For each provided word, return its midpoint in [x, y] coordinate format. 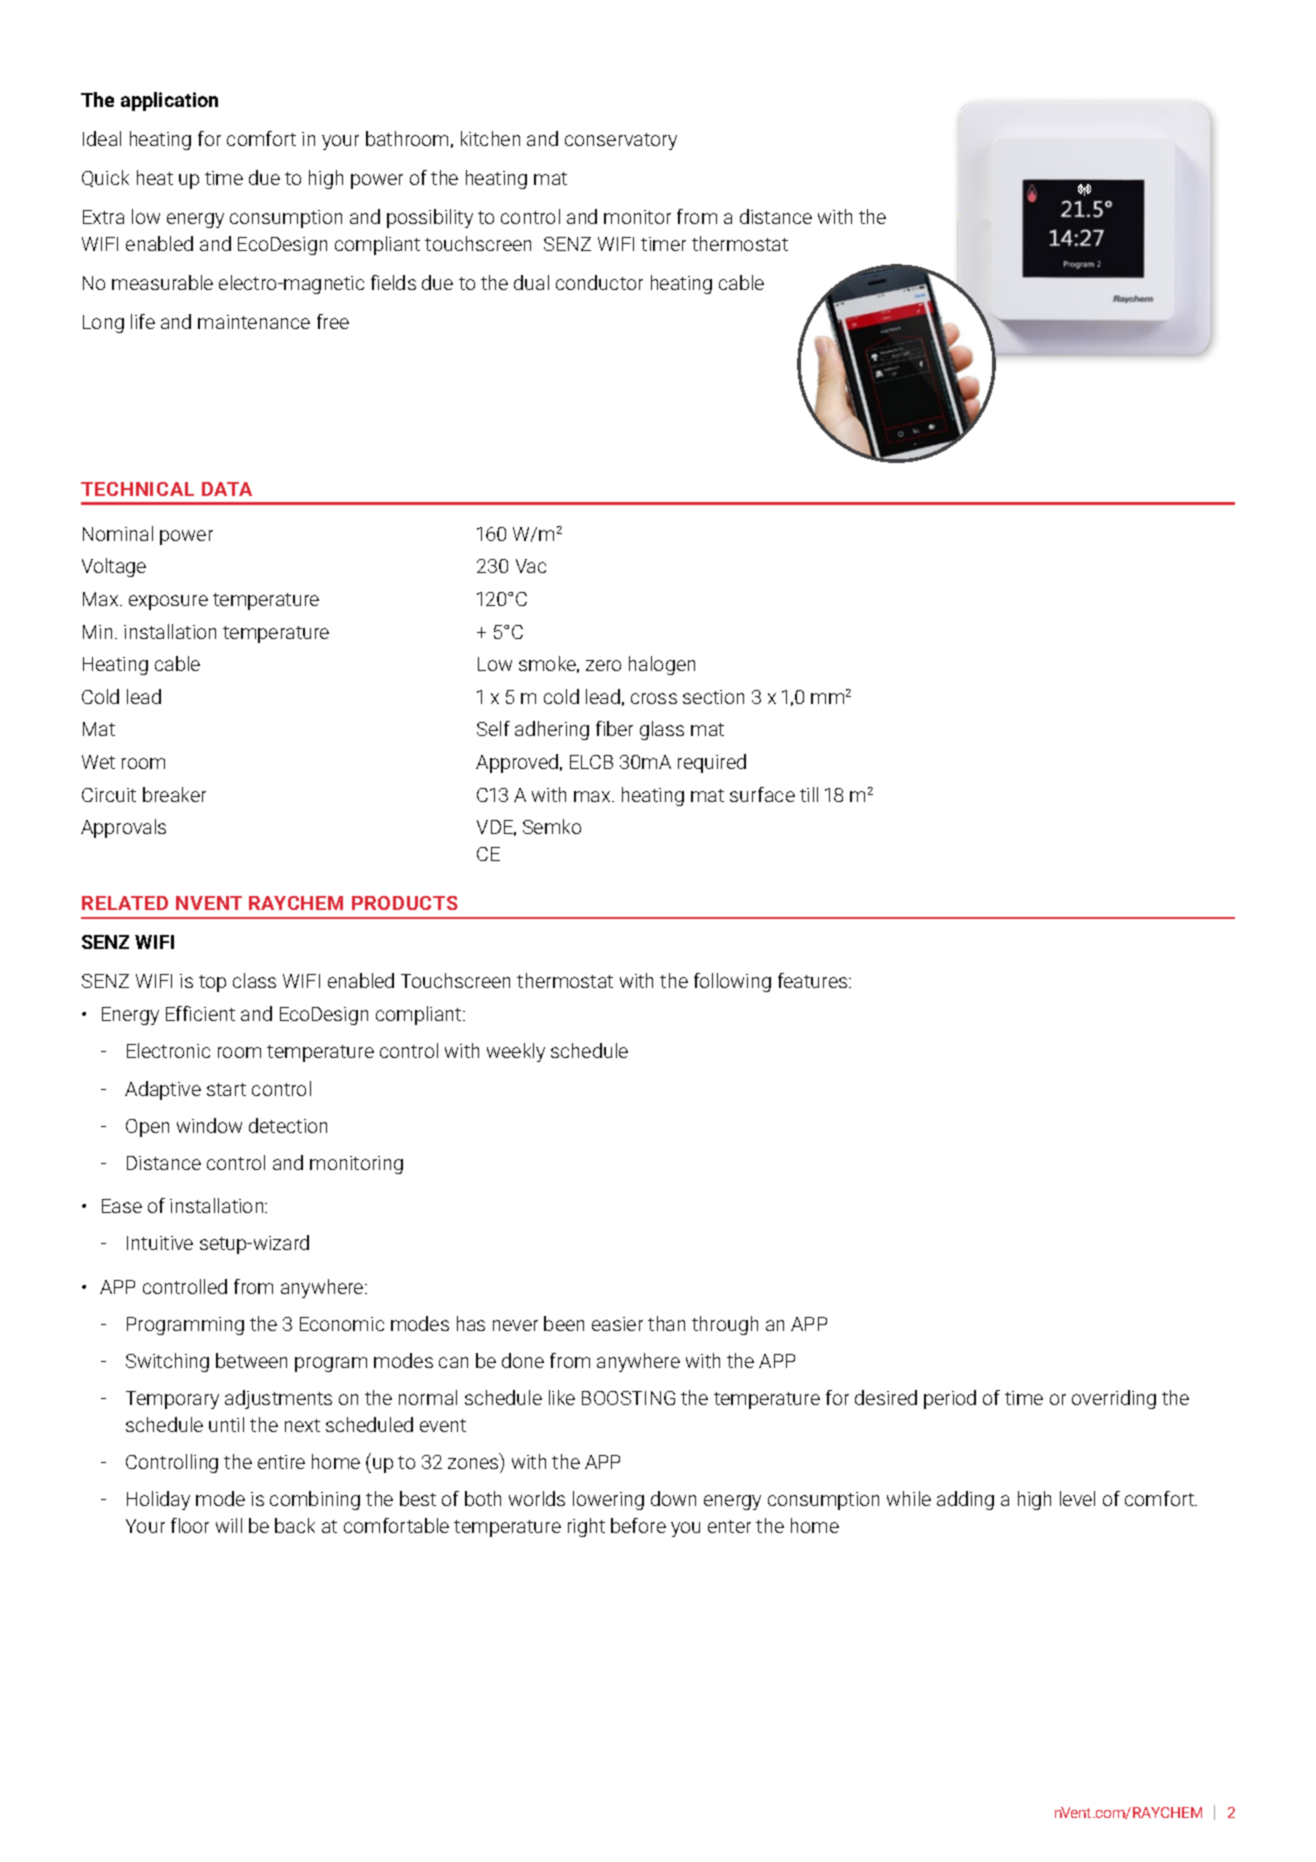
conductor [599, 282]
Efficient [200, 1013]
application [169, 101]
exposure [168, 602]
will [229, 1525]
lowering [608, 1500]
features [814, 980]
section [713, 697]
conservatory [621, 141]
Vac [531, 566]
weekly [516, 1052]
